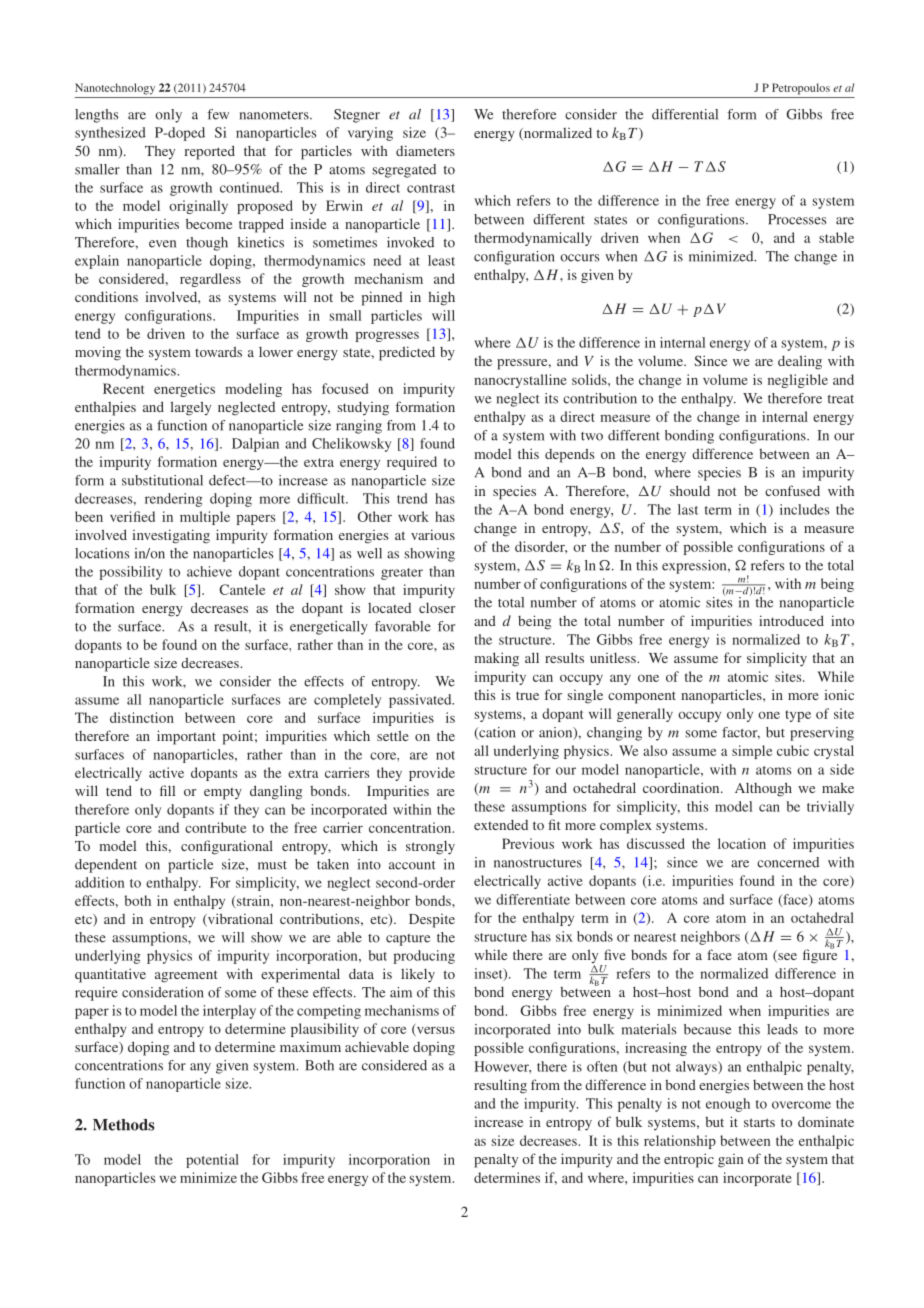  Describe the element at coordinates (432, 774) in the screenshot. I see `provide` at that location.
